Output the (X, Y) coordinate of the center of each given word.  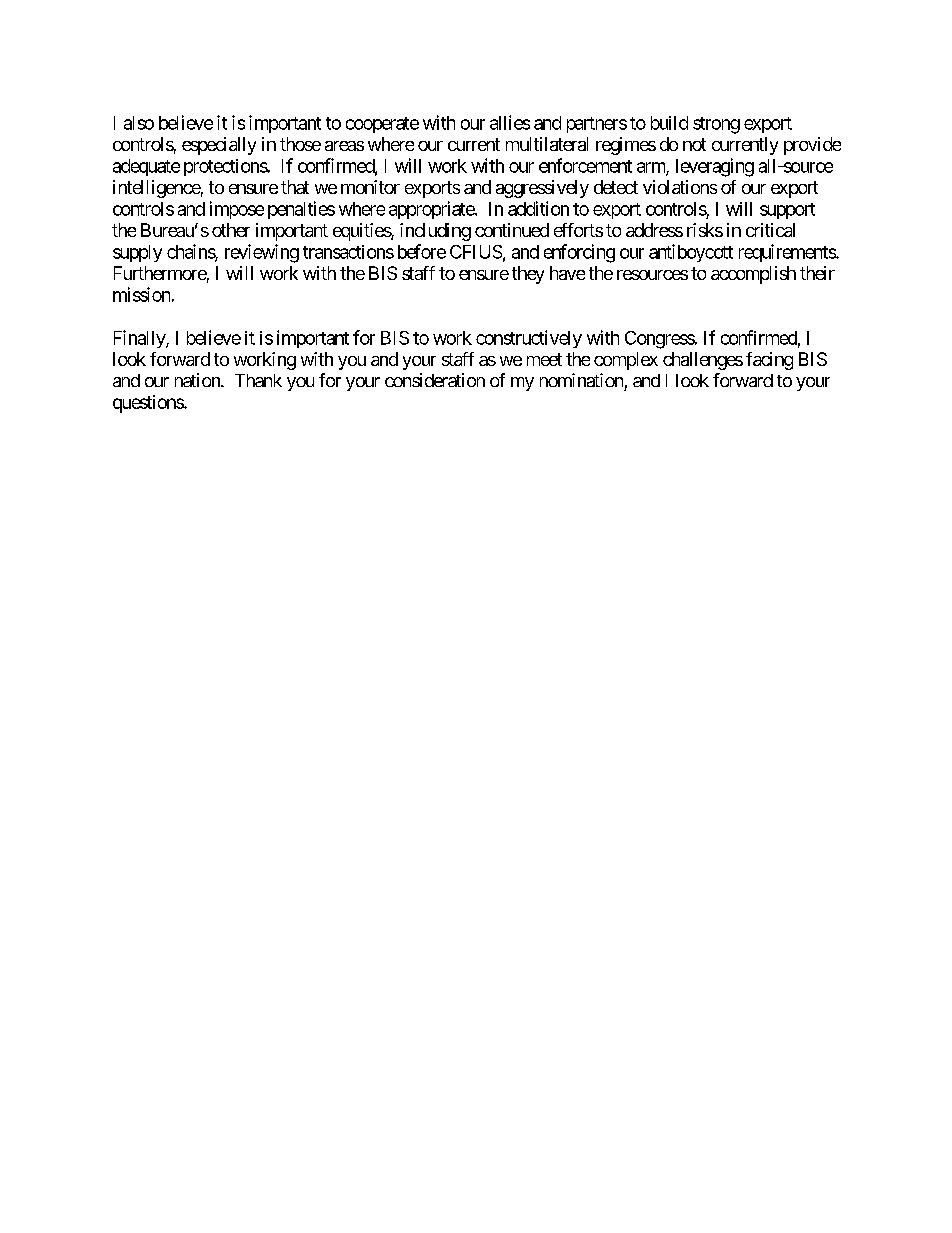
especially (219, 146)
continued (512, 230)
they (528, 275)
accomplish (753, 275)
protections (226, 167)
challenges (703, 361)
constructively (529, 339)
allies (510, 122)
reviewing (262, 253)
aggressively (542, 189)
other (231, 230)
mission (141, 294)
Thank (258, 380)
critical (770, 230)
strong (716, 125)
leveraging (715, 167)
